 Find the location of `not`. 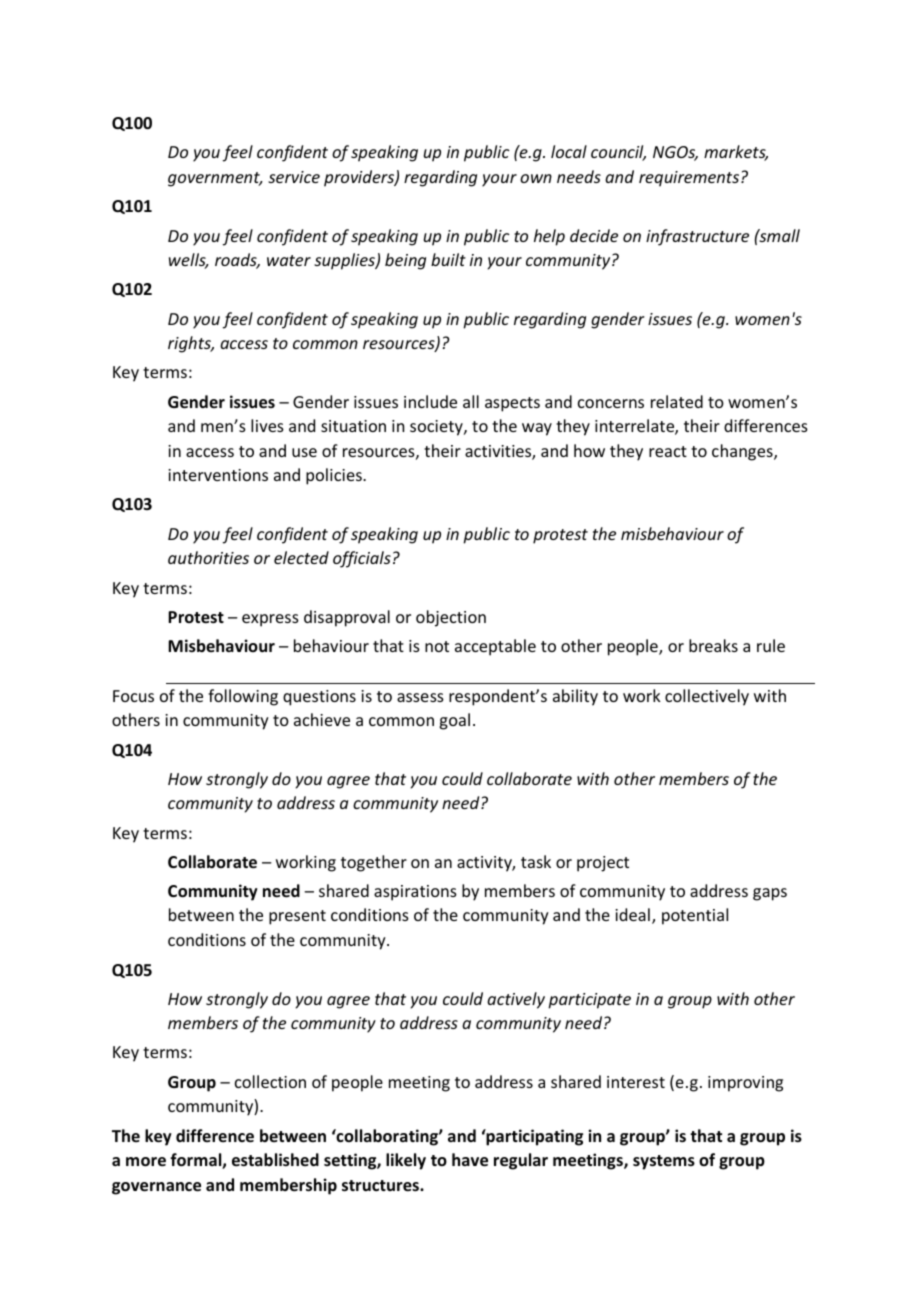

not is located at coordinates (437, 646).
